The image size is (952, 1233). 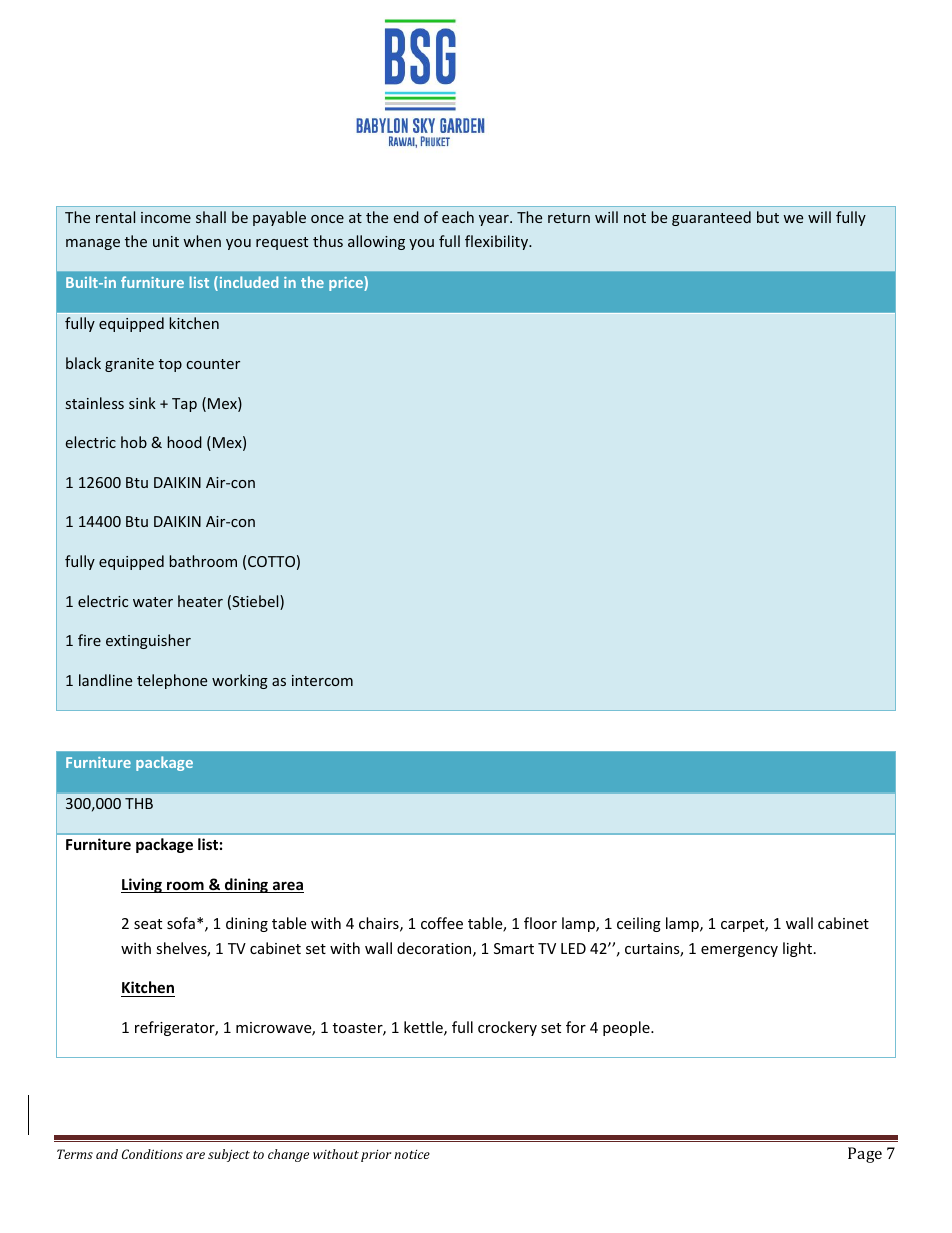 What do you see at coordinates (172, 681) in the screenshot?
I see `telephone` at bounding box center [172, 681].
